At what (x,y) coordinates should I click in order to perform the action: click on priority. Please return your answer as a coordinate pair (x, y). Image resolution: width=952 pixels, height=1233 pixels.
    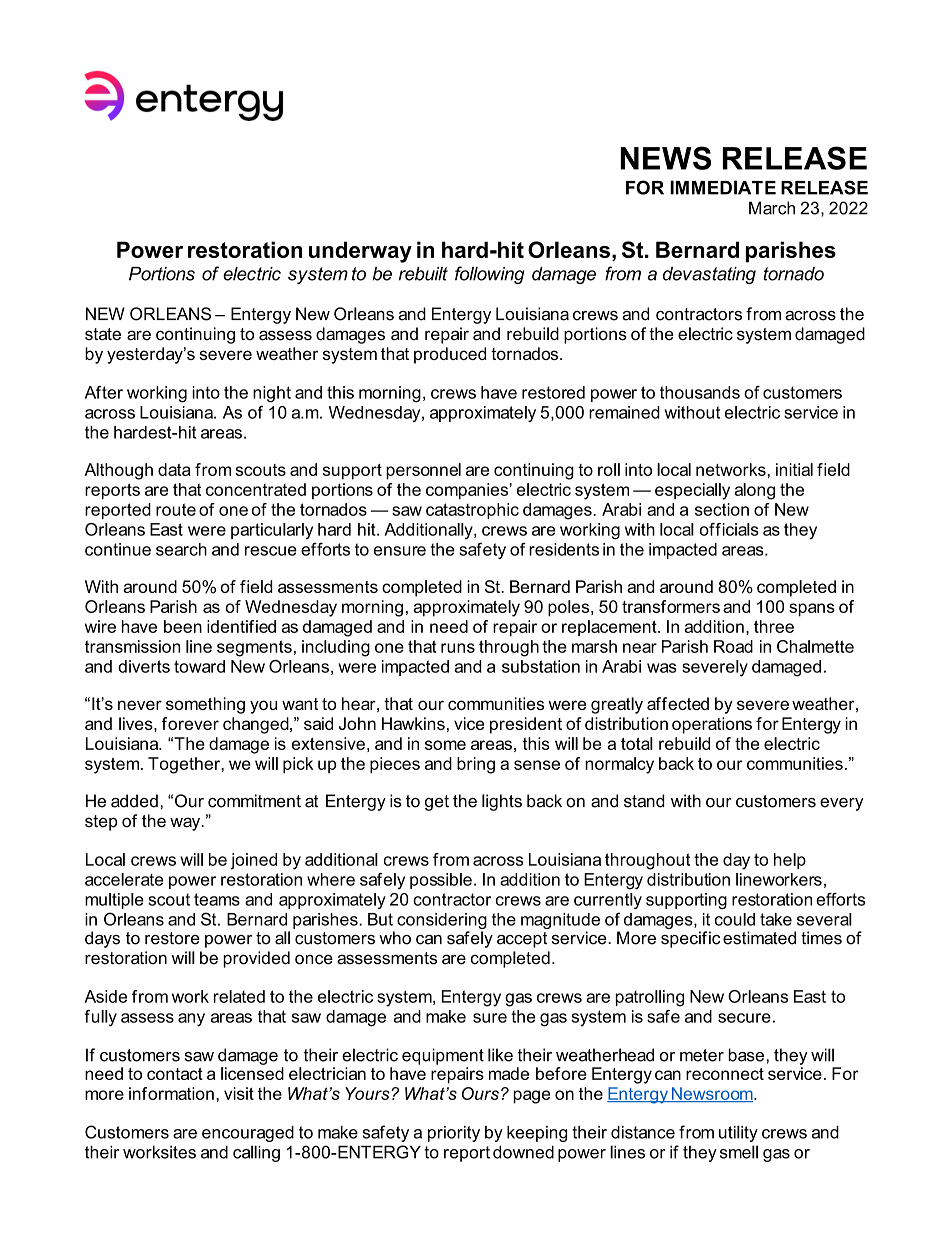
    Looking at the image, I should click on (454, 1134).
